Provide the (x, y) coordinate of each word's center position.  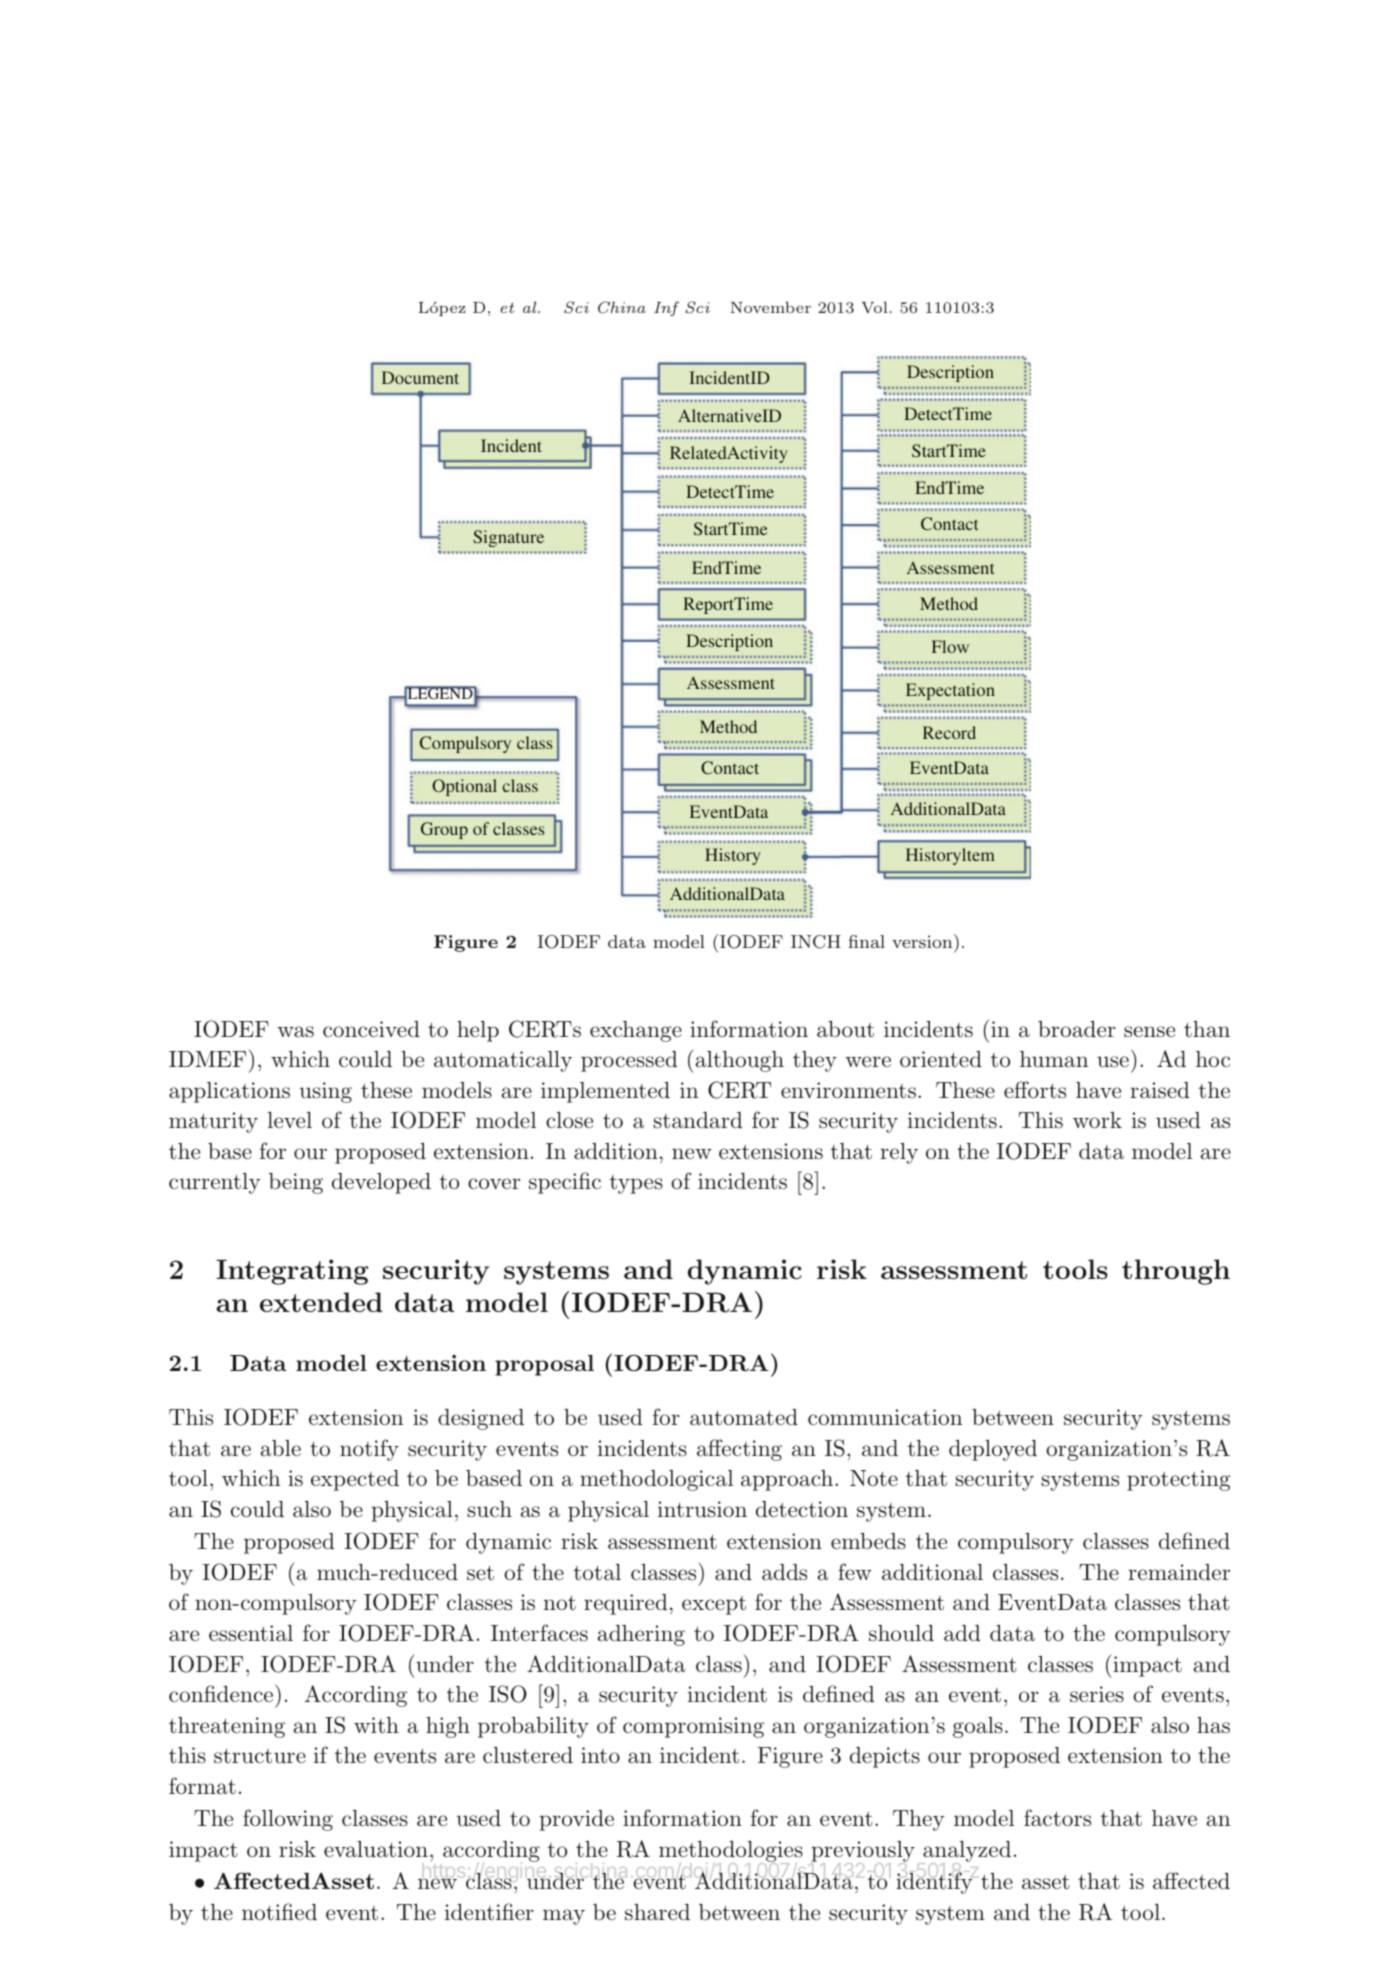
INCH (816, 942)
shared (657, 1912)
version (923, 941)
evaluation (376, 1849)
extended (321, 1302)
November (770, 307)
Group (444, 830)
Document (420, 377)
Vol (874, 307)
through (1176, 1272)
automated (744, 1417)
